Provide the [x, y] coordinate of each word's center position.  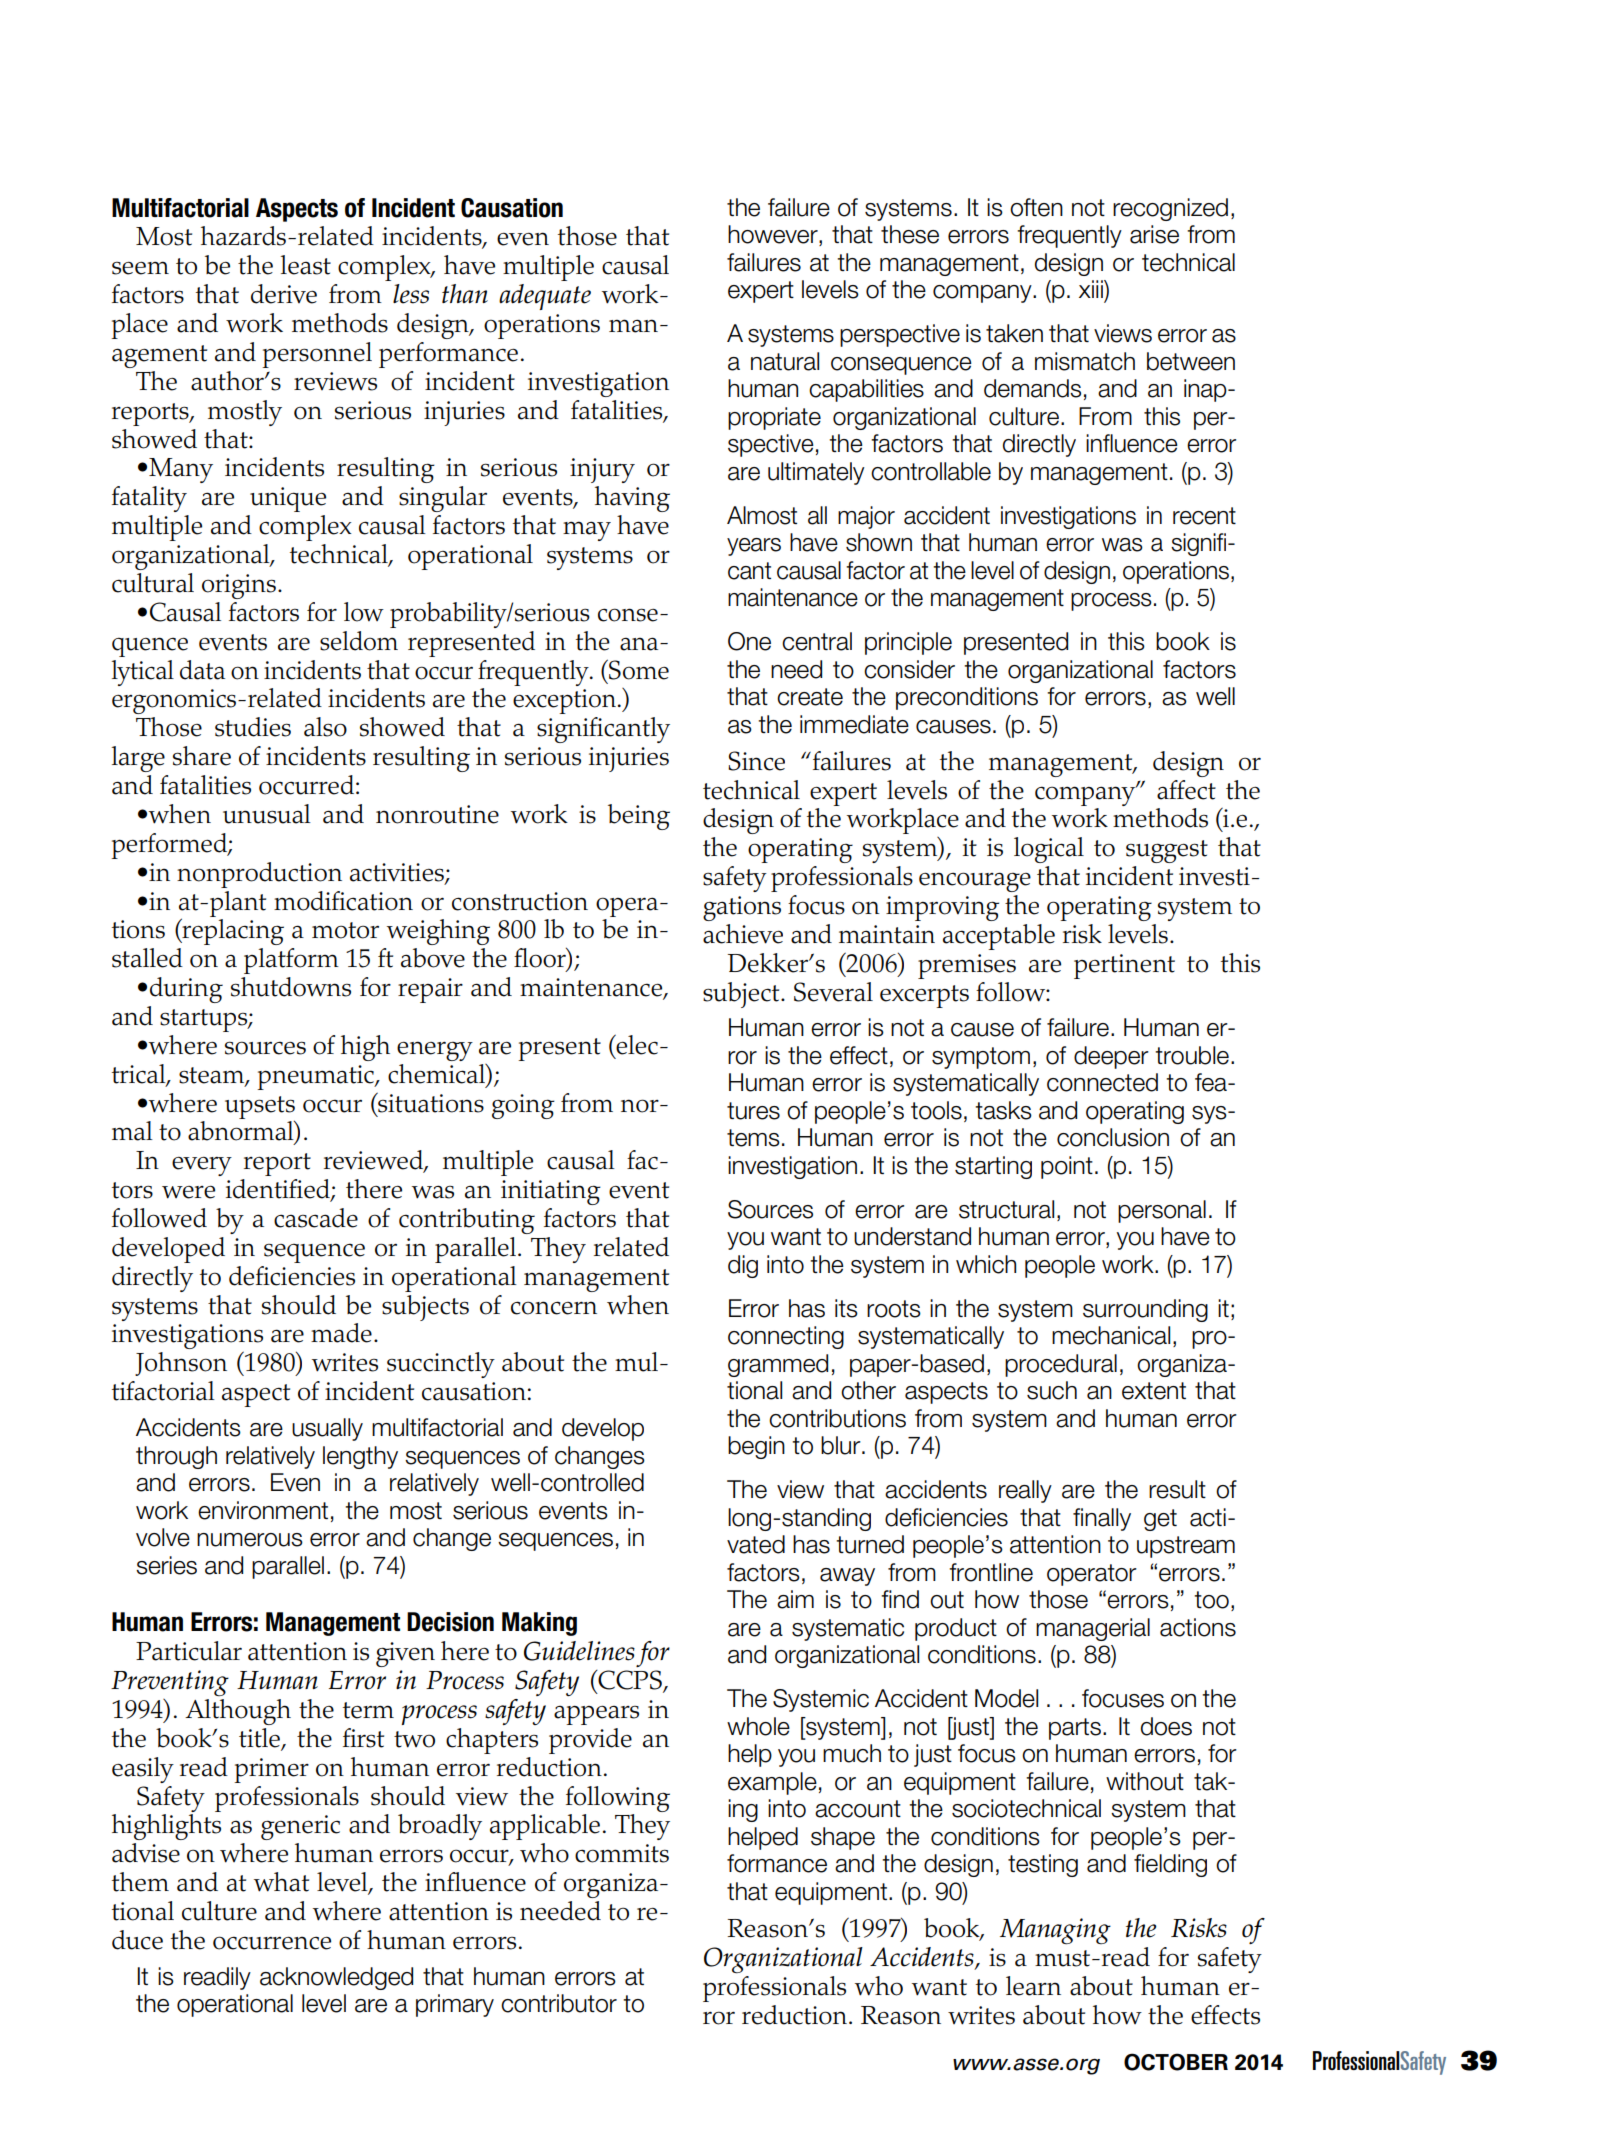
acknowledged [336, 1978]
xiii [1092, 289]
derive [284, 294]
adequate [545, 297]
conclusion [1113, 1137]
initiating [551, 1192]
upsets [260, 1107]
